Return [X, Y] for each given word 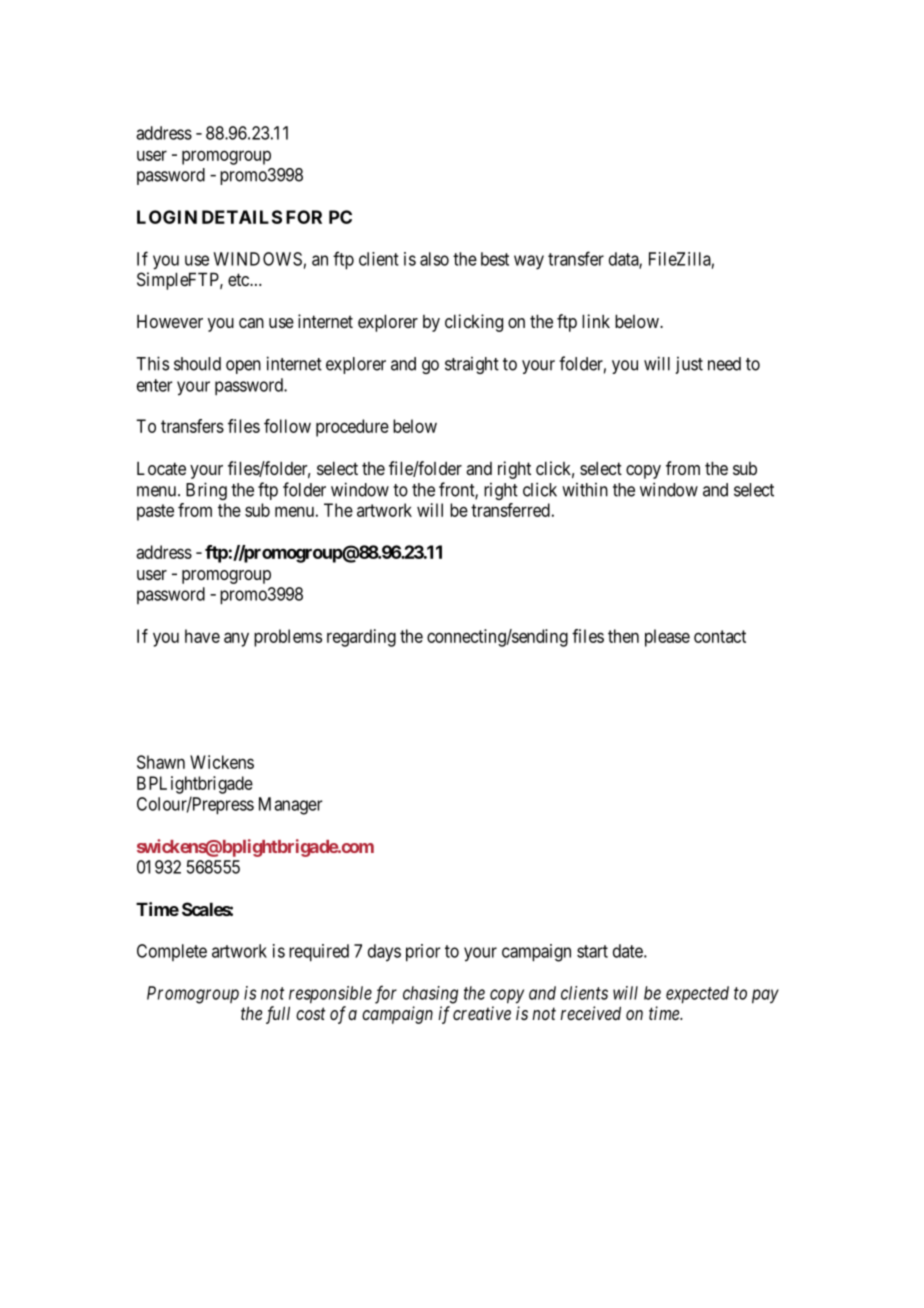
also [434, 259]
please [667, 638]
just [689, 365]
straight [472, 365]
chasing [430, 995]
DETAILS [242, 217]
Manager [291, 806]
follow [287, 426]
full [278, 1015]
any [236, 639]
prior [423, 953]
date [629, 951]
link [596, 321]
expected [697, 995]
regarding [361, 638]
